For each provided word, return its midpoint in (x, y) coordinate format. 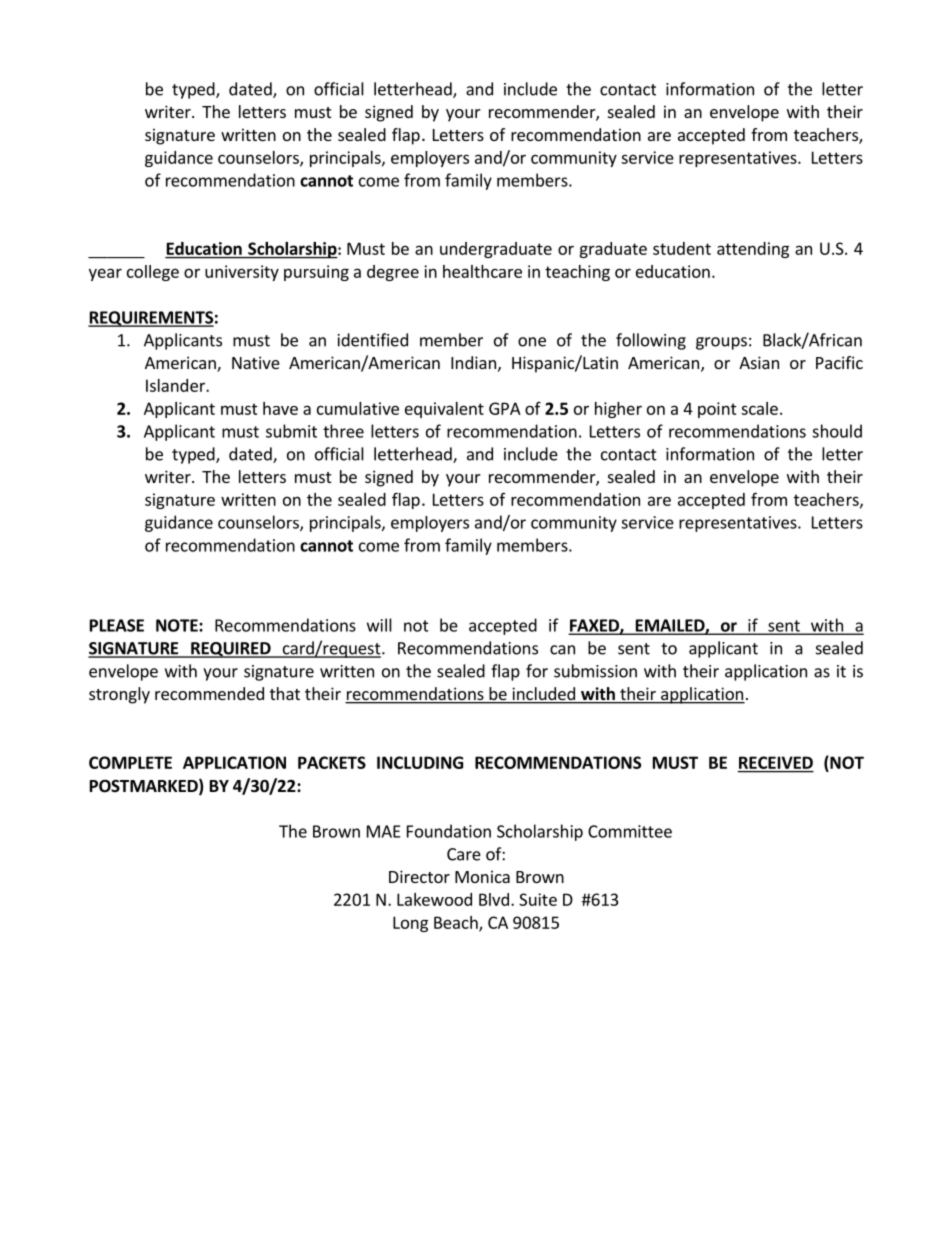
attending (753, 250)
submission (595, 671)
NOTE (178, 625)
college (153, 273)
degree (393, 273)
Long (410, 924)
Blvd (494, 899)
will (379, 625)
